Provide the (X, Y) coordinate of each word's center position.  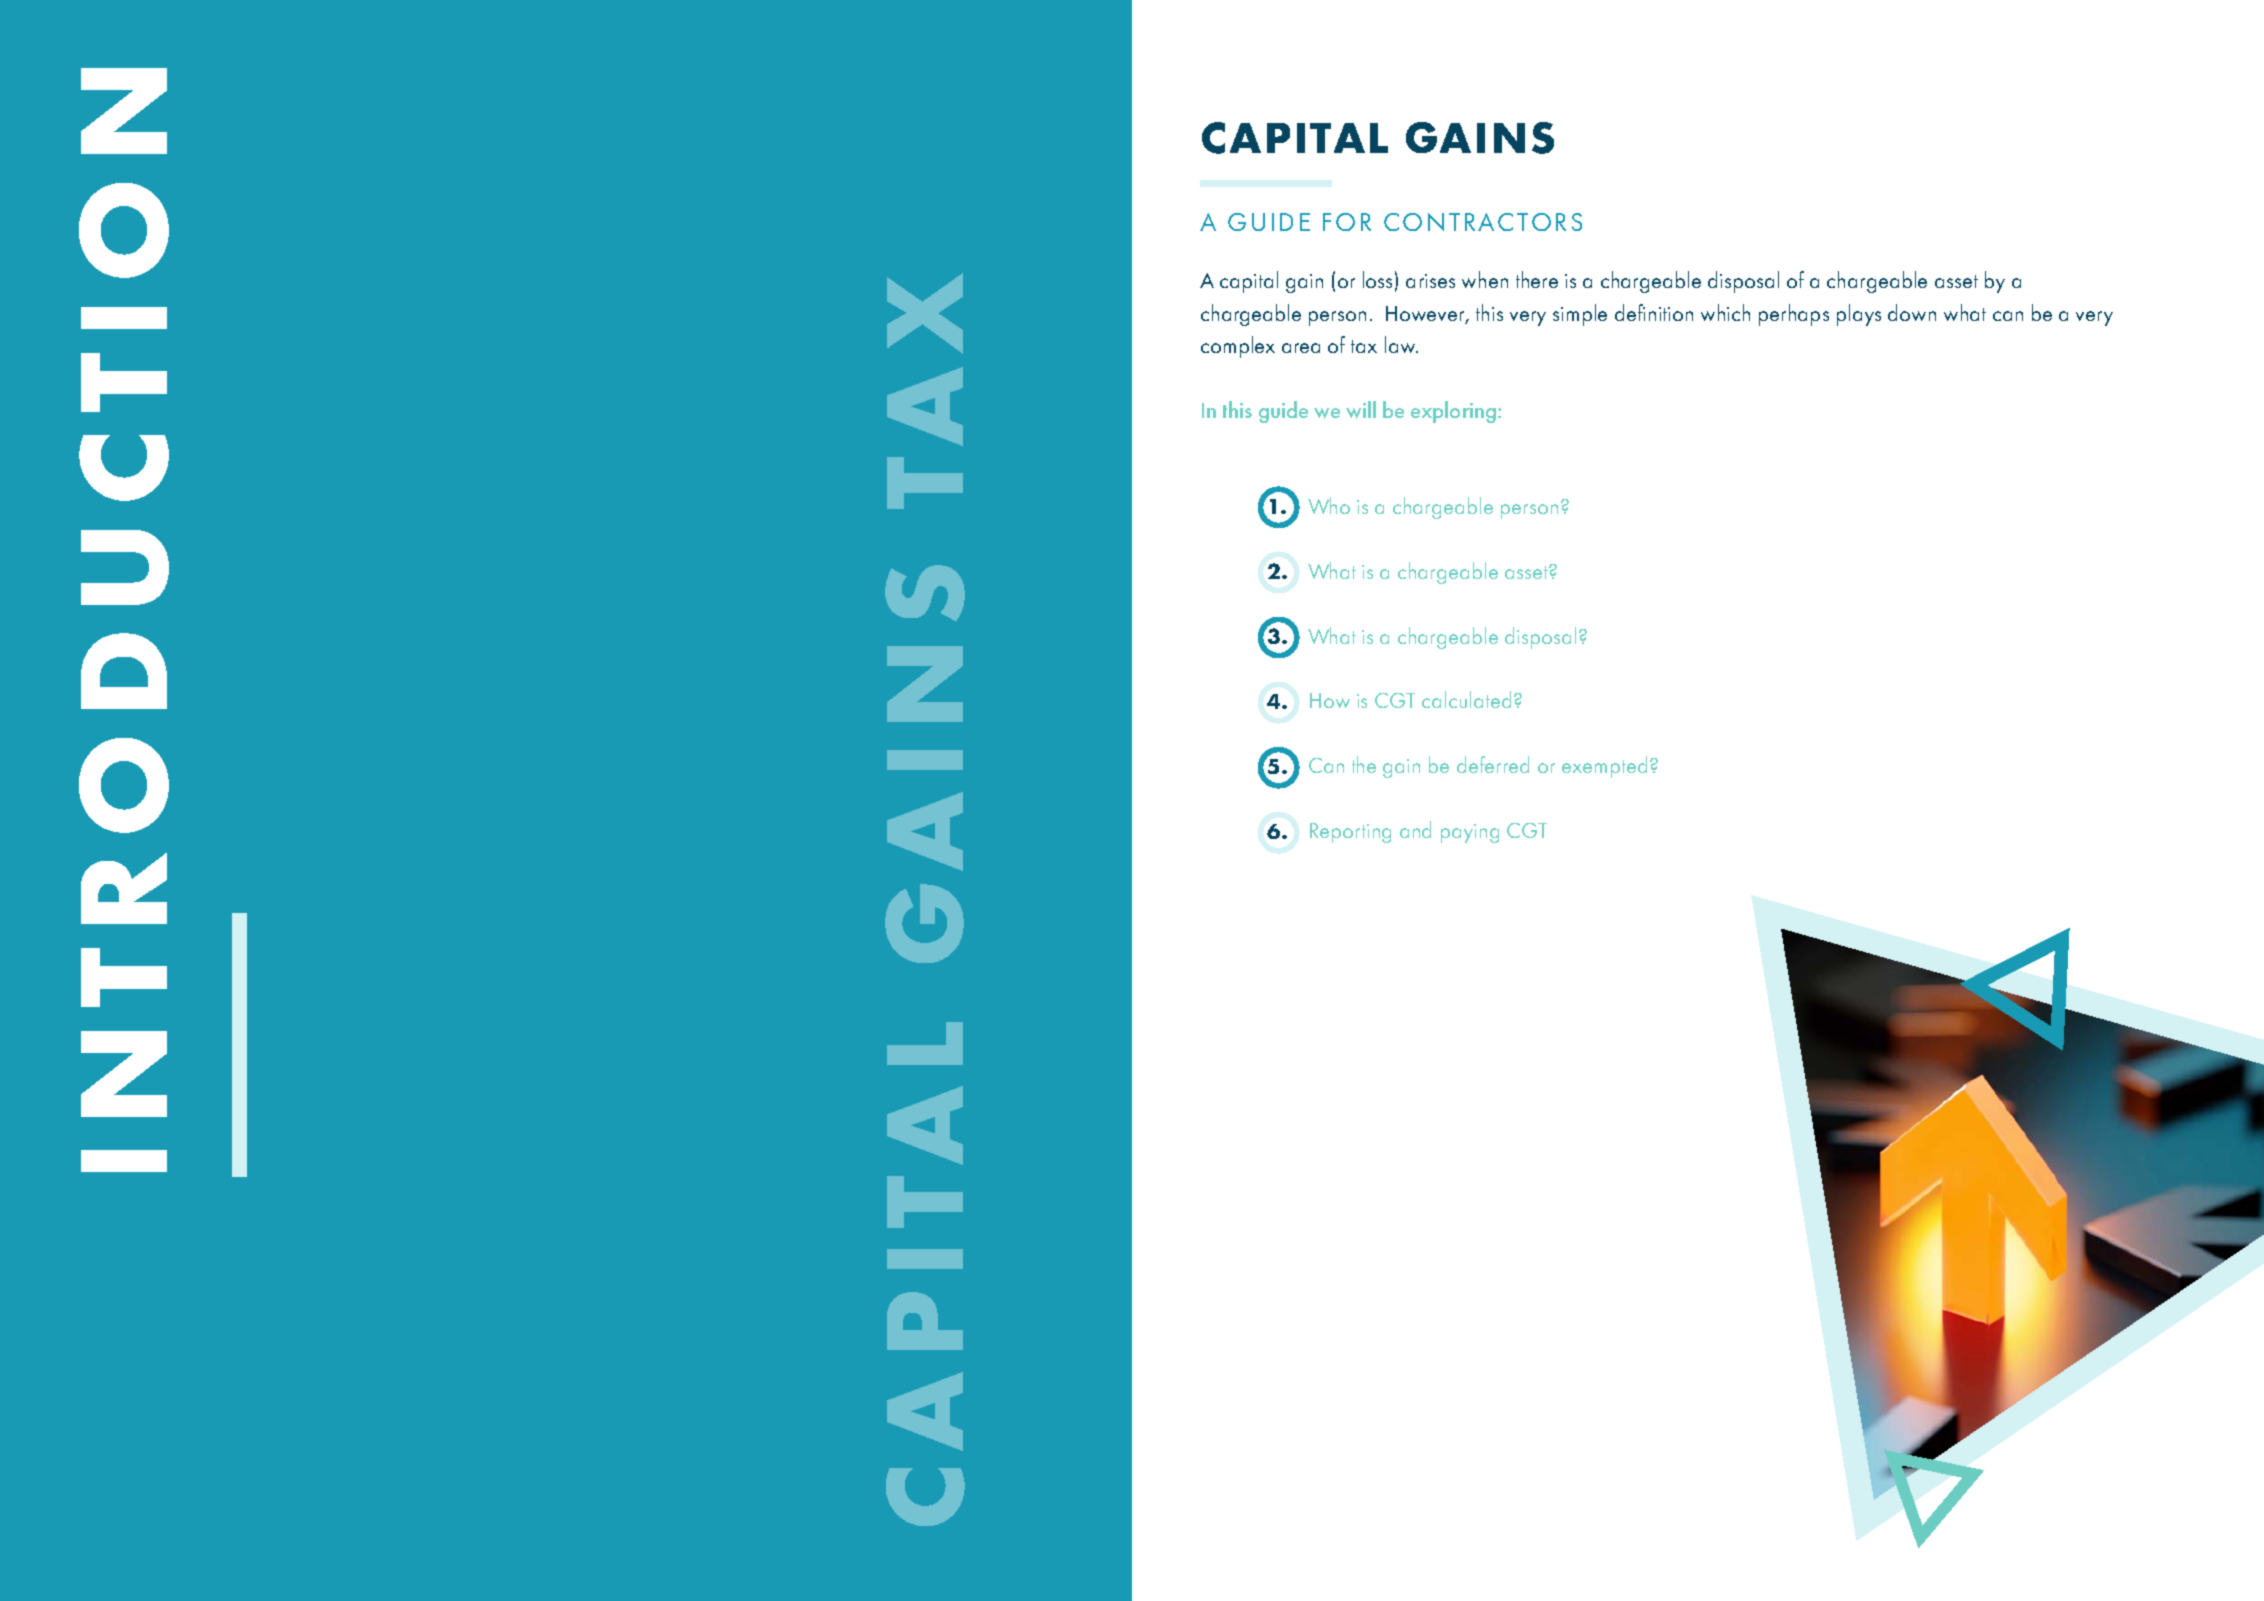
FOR (1347, 222)
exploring (1455, 412)
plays (1859, 315)
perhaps (1794, 315)
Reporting (1350, 833)
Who (1329, 505)
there (1537, 279)
